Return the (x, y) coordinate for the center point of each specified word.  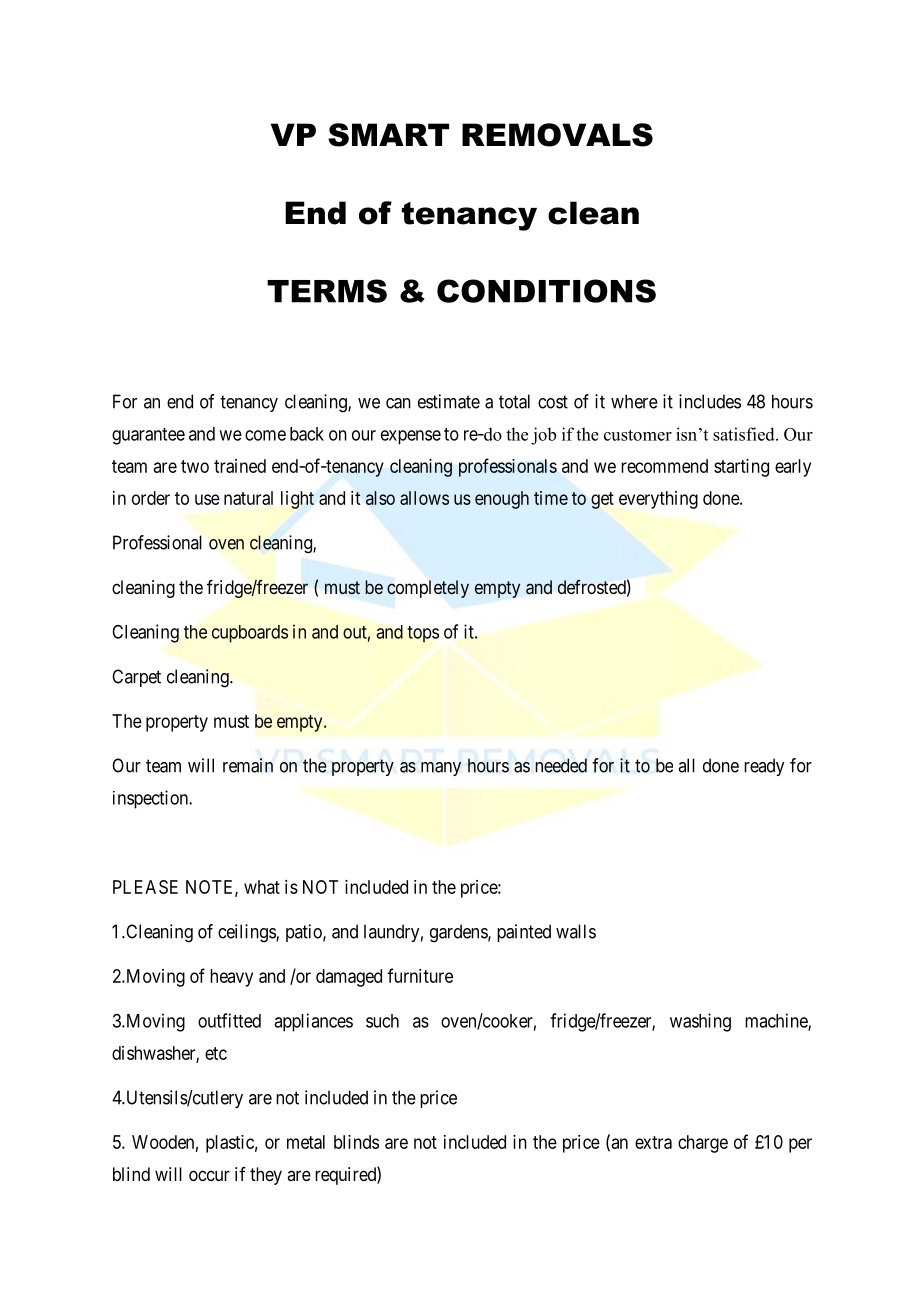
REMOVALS (557, 135)
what (262, 887)
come (265, 435)
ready (764, 767)
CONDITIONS (546, 291)
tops (423, 634)
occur (209, 1175)
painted (524, 933)
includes (710, 401)
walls (576, 931)
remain (248, 765)
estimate (449, 401)
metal (306, 1142)
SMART (388, 135)
